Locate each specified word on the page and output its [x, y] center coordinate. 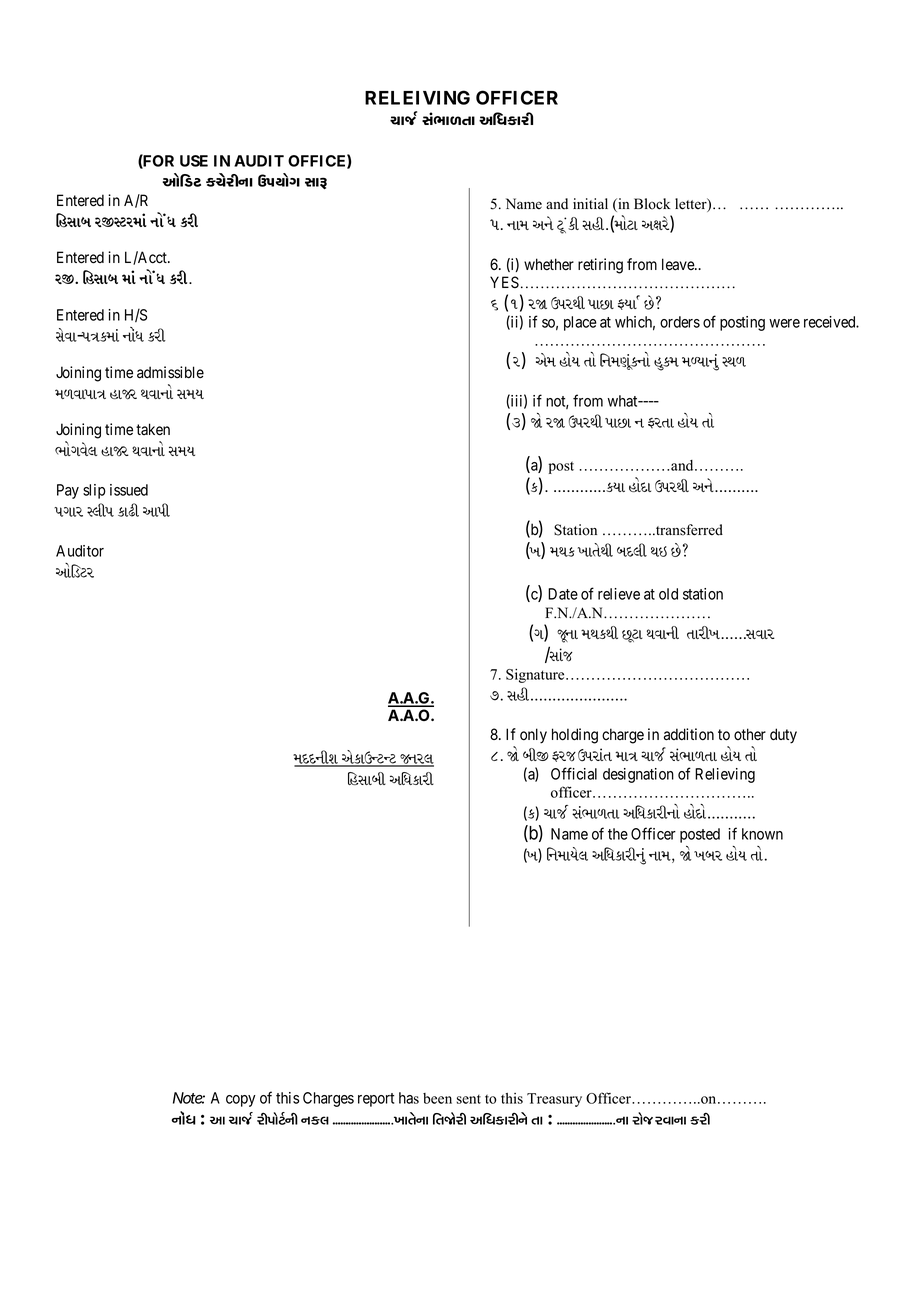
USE [194, 161]
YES [504, 282]
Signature [536, 676]
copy [241, 1101]
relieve [619, 594]
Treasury [554, 1100]
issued [129, 490]
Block [652, 204]
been [437, 1098]
